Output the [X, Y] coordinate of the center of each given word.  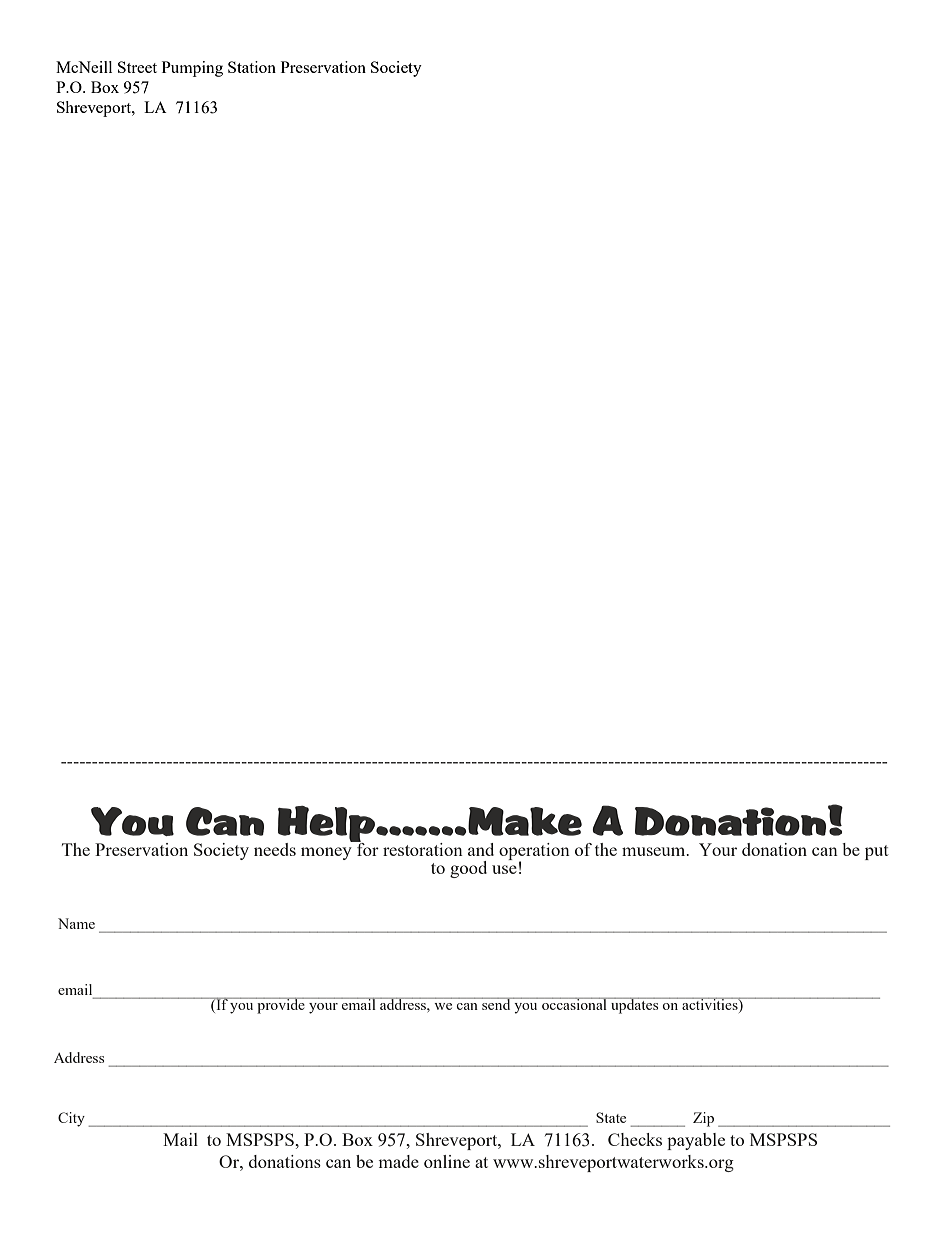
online [447, 1161]
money [326, 853]
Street [137, 67]
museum [655, 851]
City [71, 1119]
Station [252, 67]
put [877, 852]
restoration [423, 849]
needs [275, 849]
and [481, 849]
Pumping [192, 69]
